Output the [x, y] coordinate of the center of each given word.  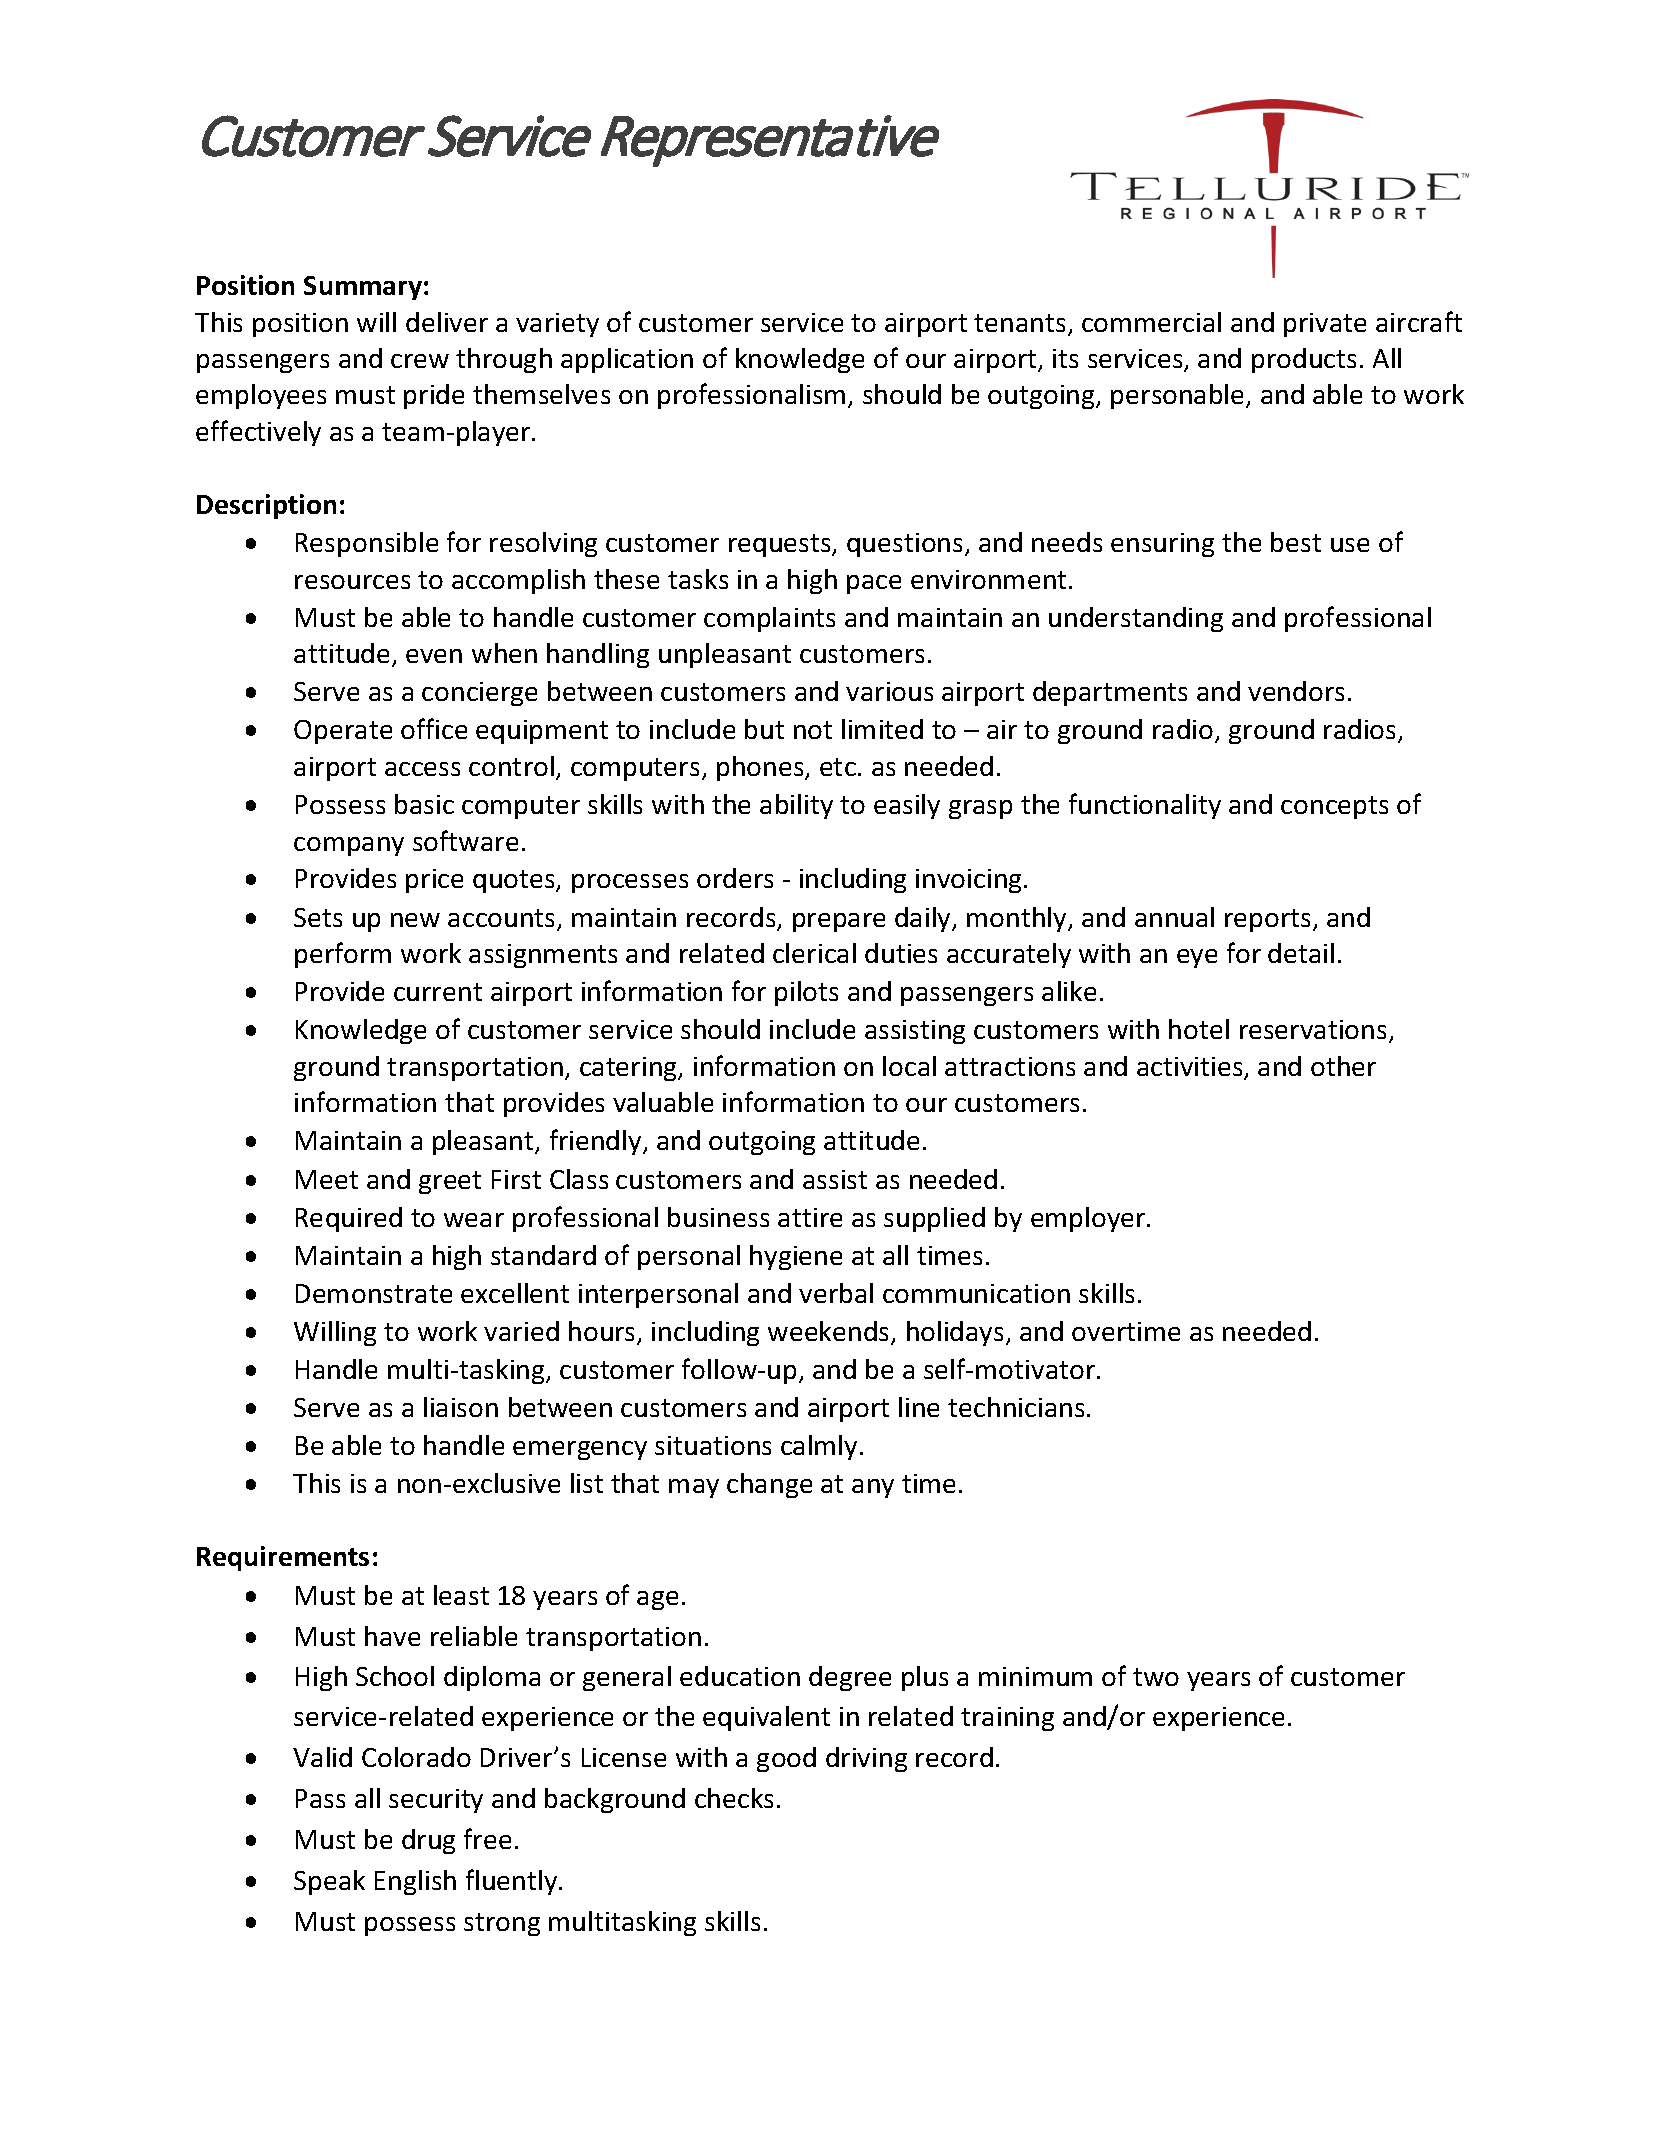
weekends [830, 1332]
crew [420, 361]
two [1156, 1677]
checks [734, 1798]
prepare [839, 922]
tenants [1019, 323]
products [1304, 360]
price [434, 881]
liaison [461, 1407]
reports [1269, 920]
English [415, 1882]
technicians [1016, 1407]
